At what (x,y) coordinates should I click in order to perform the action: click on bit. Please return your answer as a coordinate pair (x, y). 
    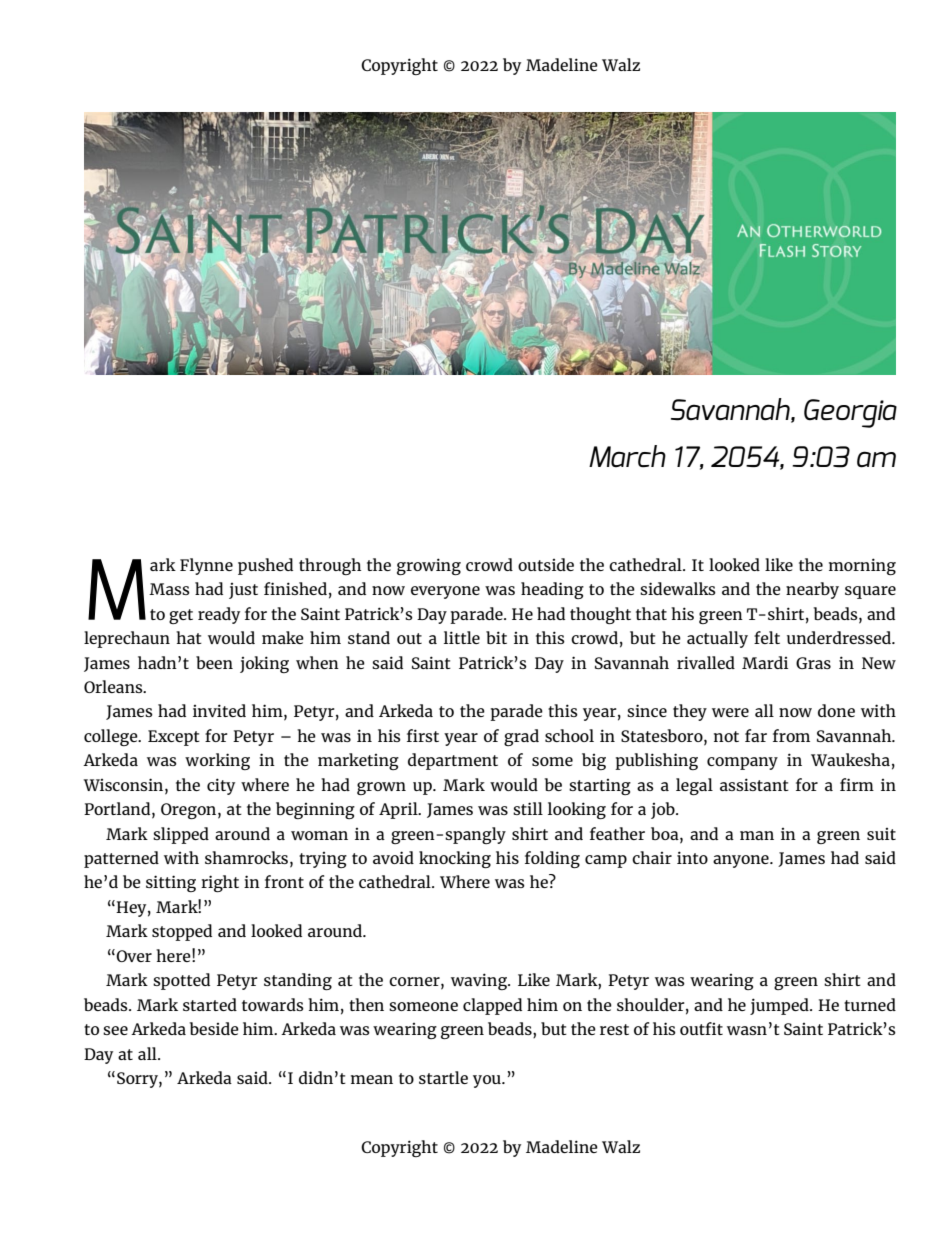
    Looking at the image, I should click on (496, 637).
